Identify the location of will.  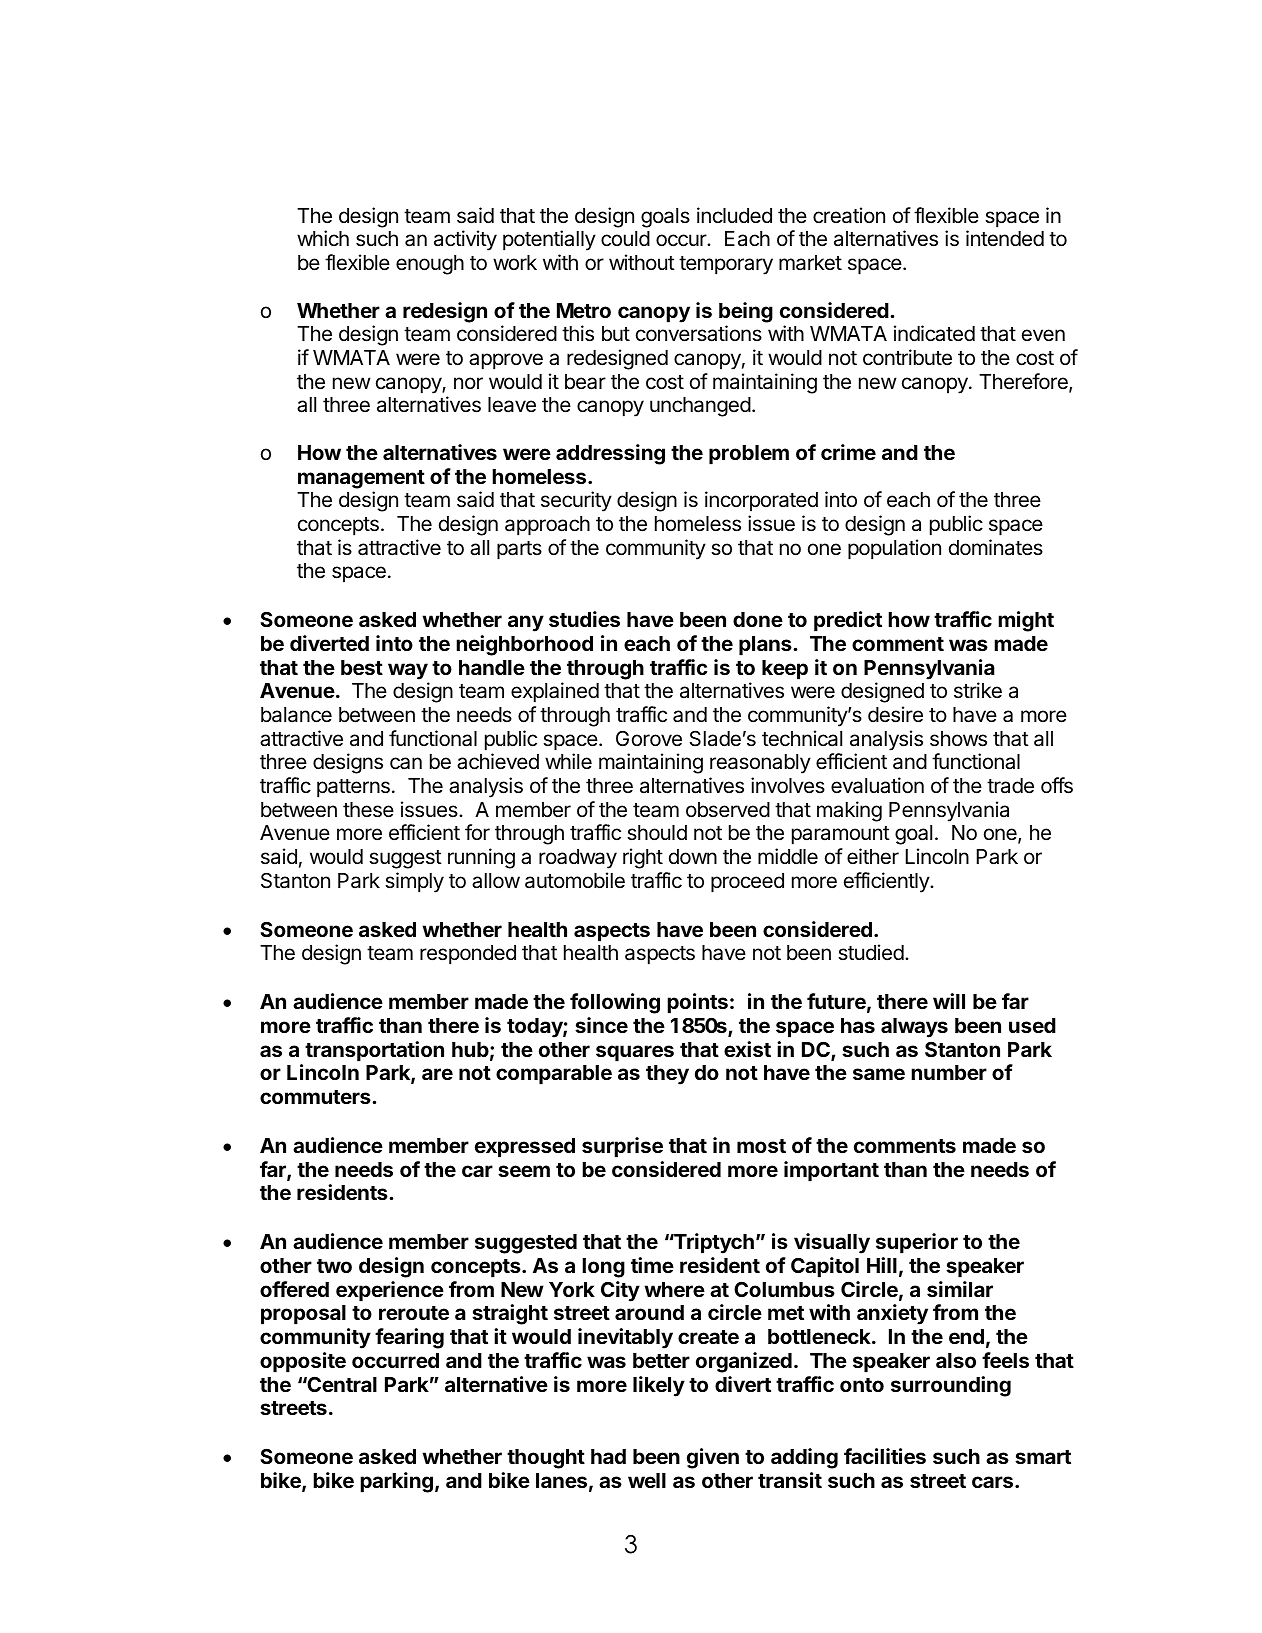
(949, 1001).
